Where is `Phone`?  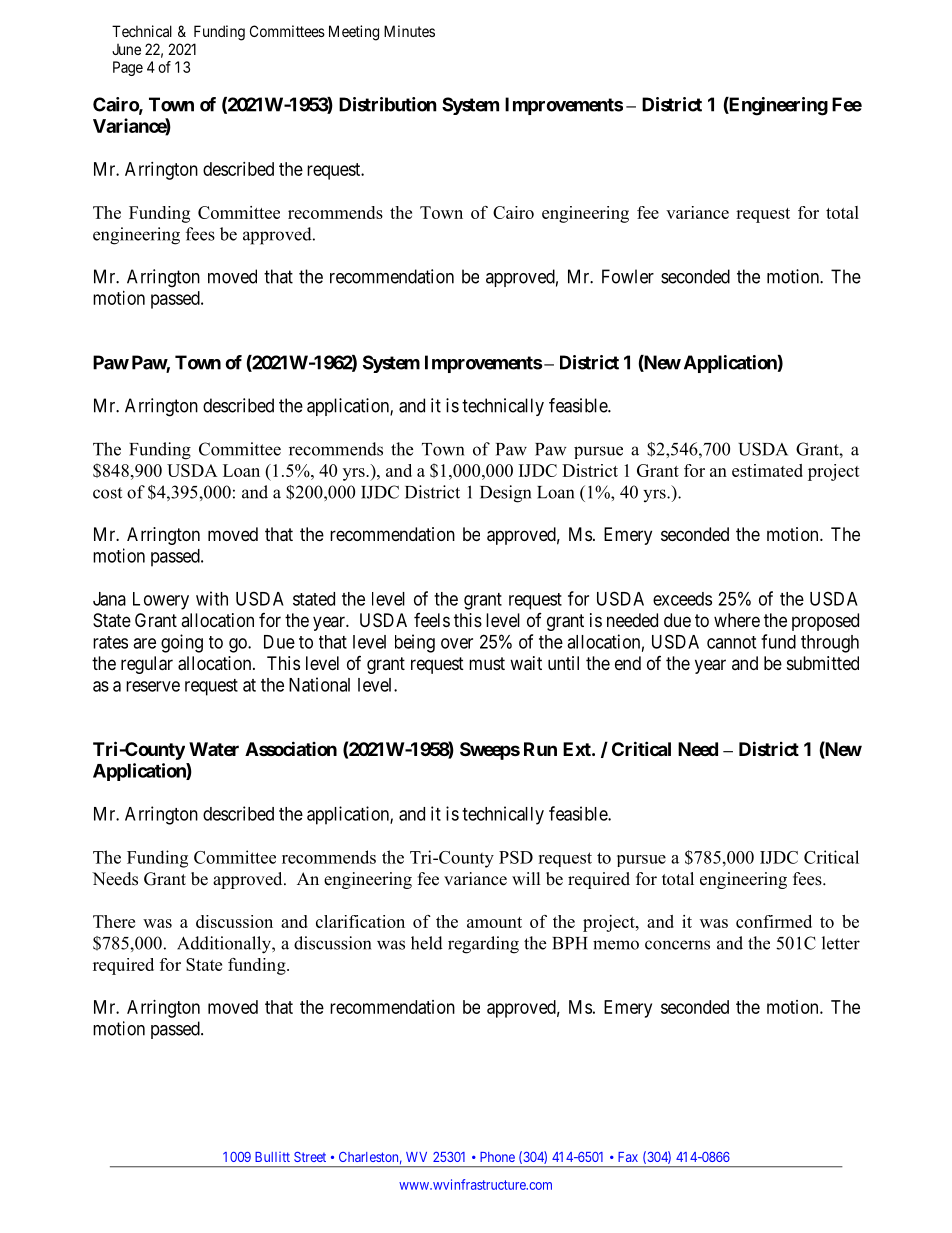 Phone is located at coordinates (497, 1157).
